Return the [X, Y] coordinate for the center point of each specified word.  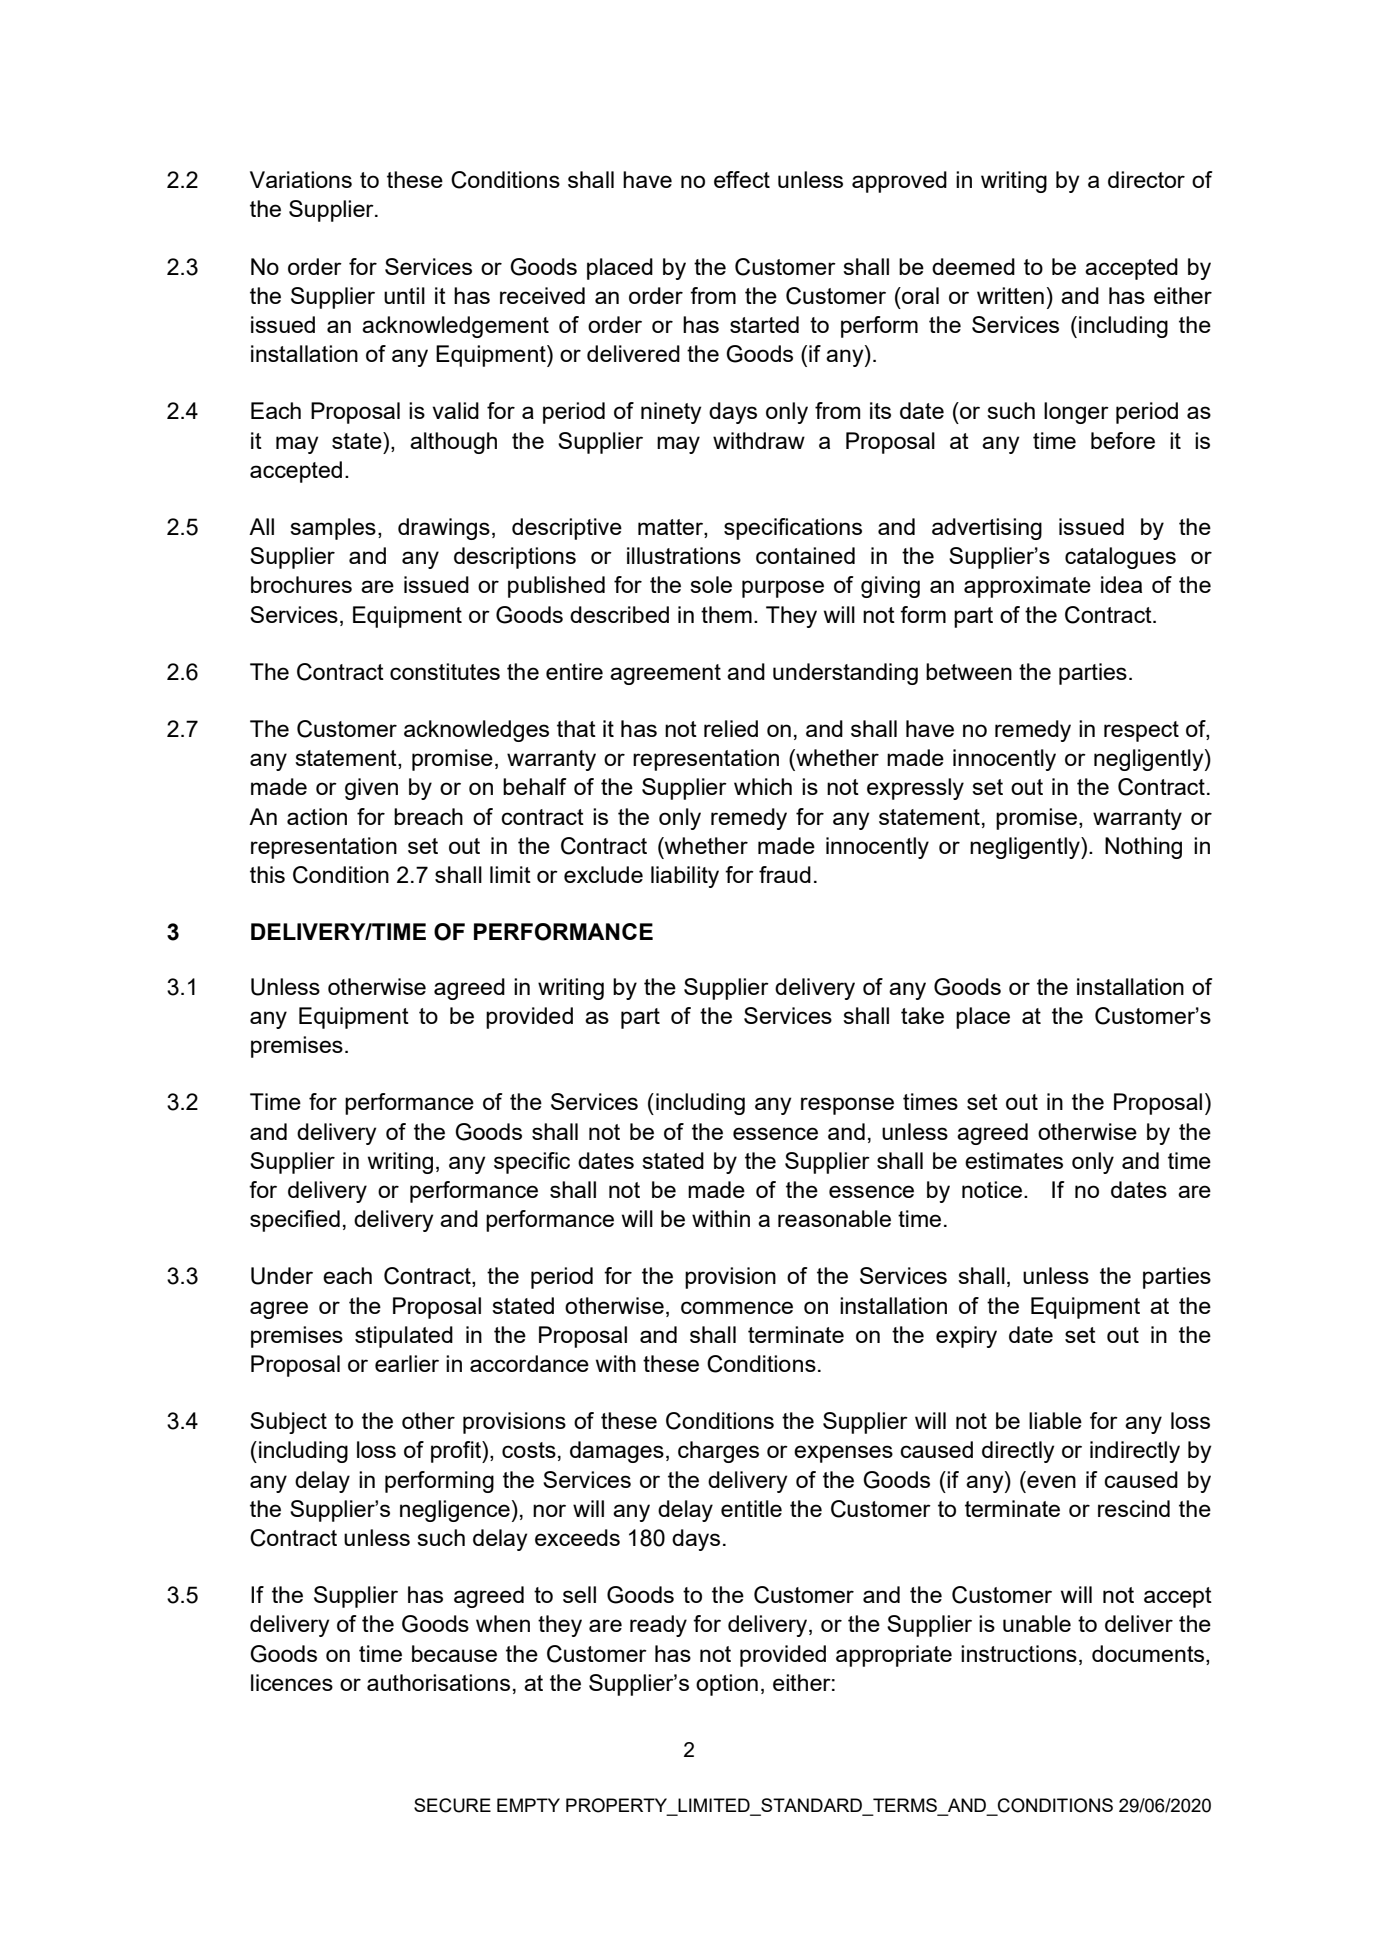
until [404, 295]
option [727, 1685]
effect [742, 179]
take [922, 1015]
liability [685, 877]
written [1010, 295]
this [267, 874]
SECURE [452, 1805]
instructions [1019, 1653]
